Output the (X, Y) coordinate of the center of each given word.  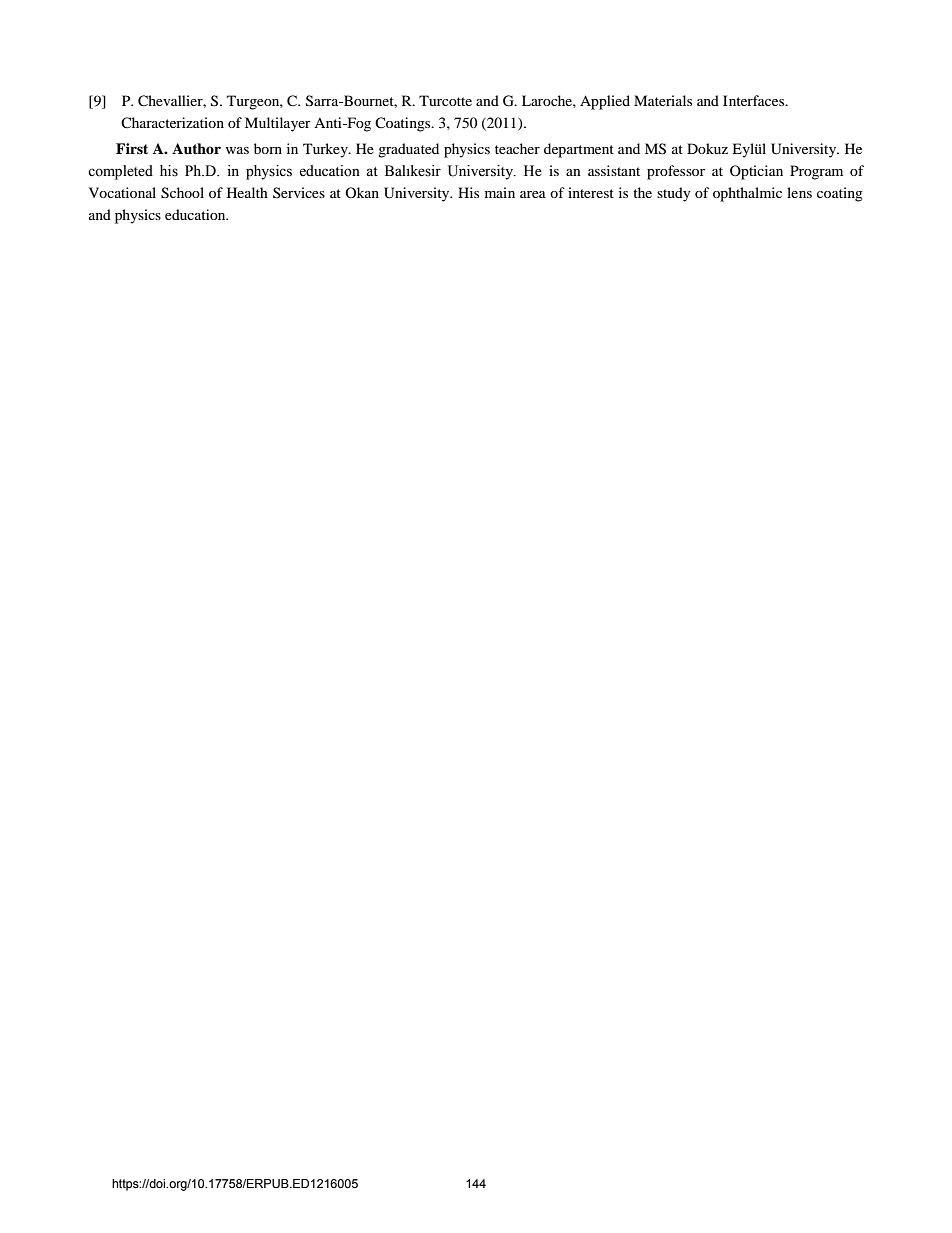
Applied (605, 102)
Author (196, 148)
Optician (756, 172)
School (182, 193)
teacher (517, 148)
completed (120, 172)
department (579, 150)
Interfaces (755, 100)
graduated (408, 150)
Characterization (172, 122)
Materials (663, 100)
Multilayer (278, 124)
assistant (614, 170)
